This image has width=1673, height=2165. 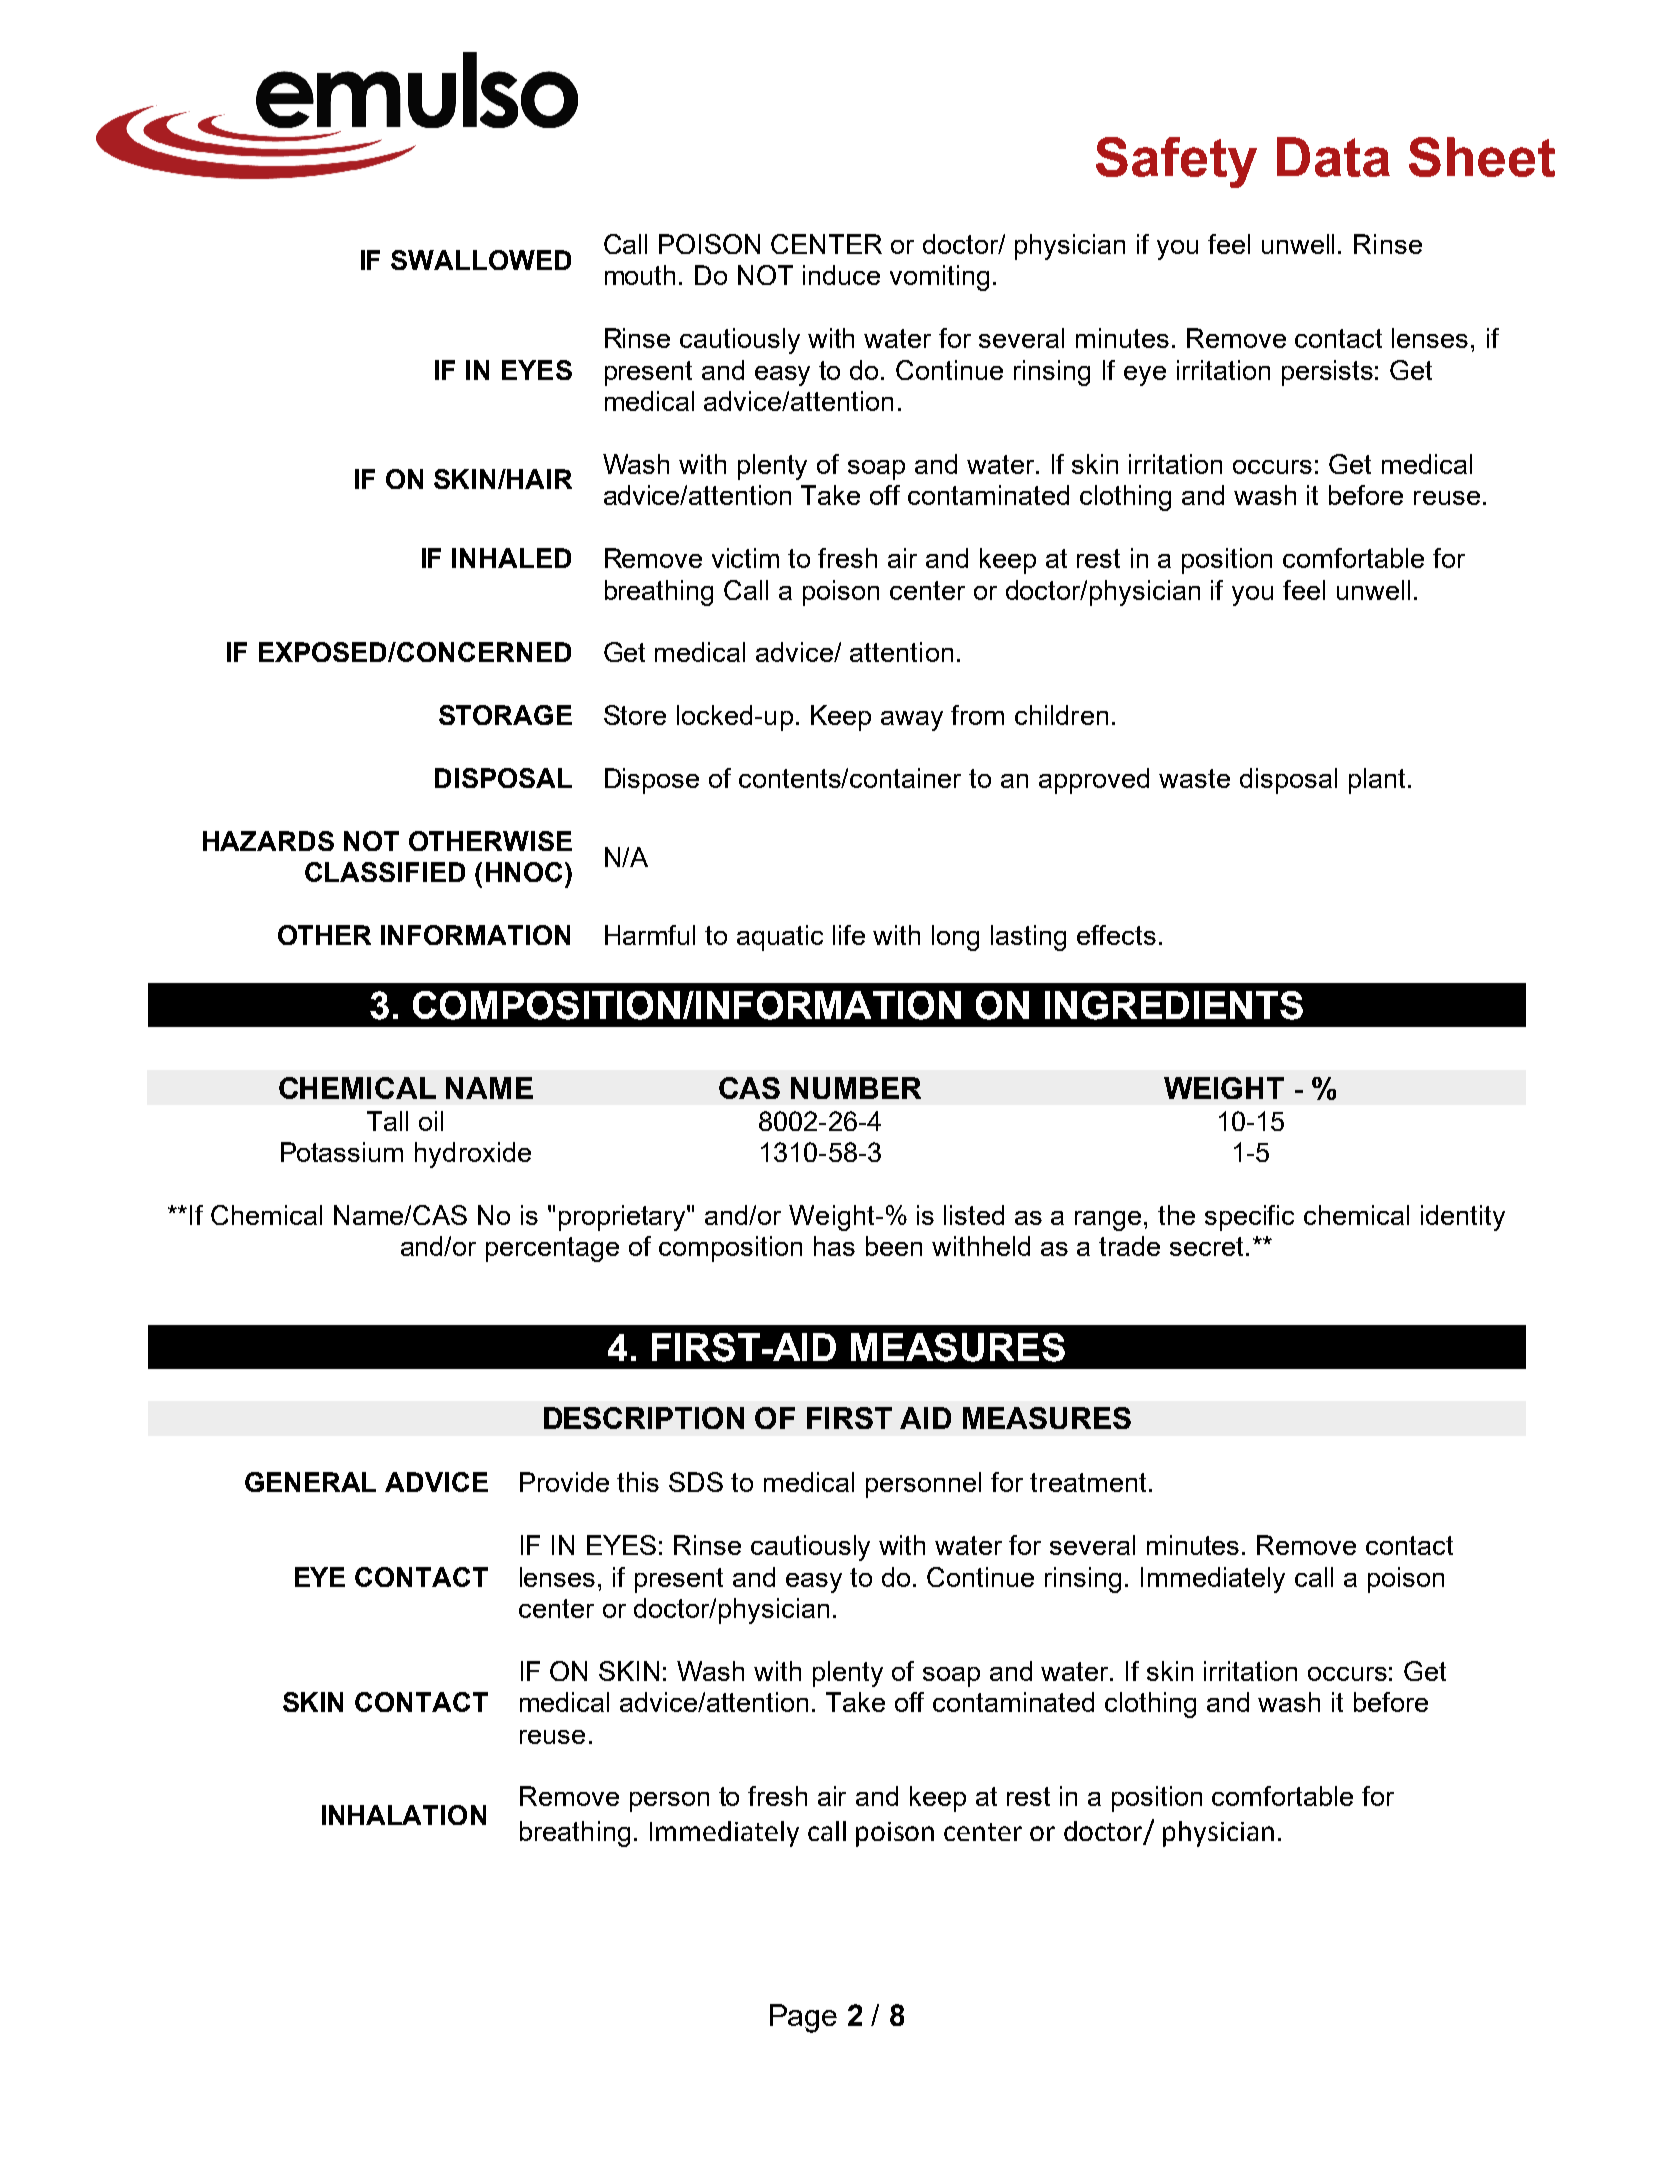 What do you see at coordinates (481, 260) in the image?
I see `SWALLOWED` at bounding box center [481, 260].
